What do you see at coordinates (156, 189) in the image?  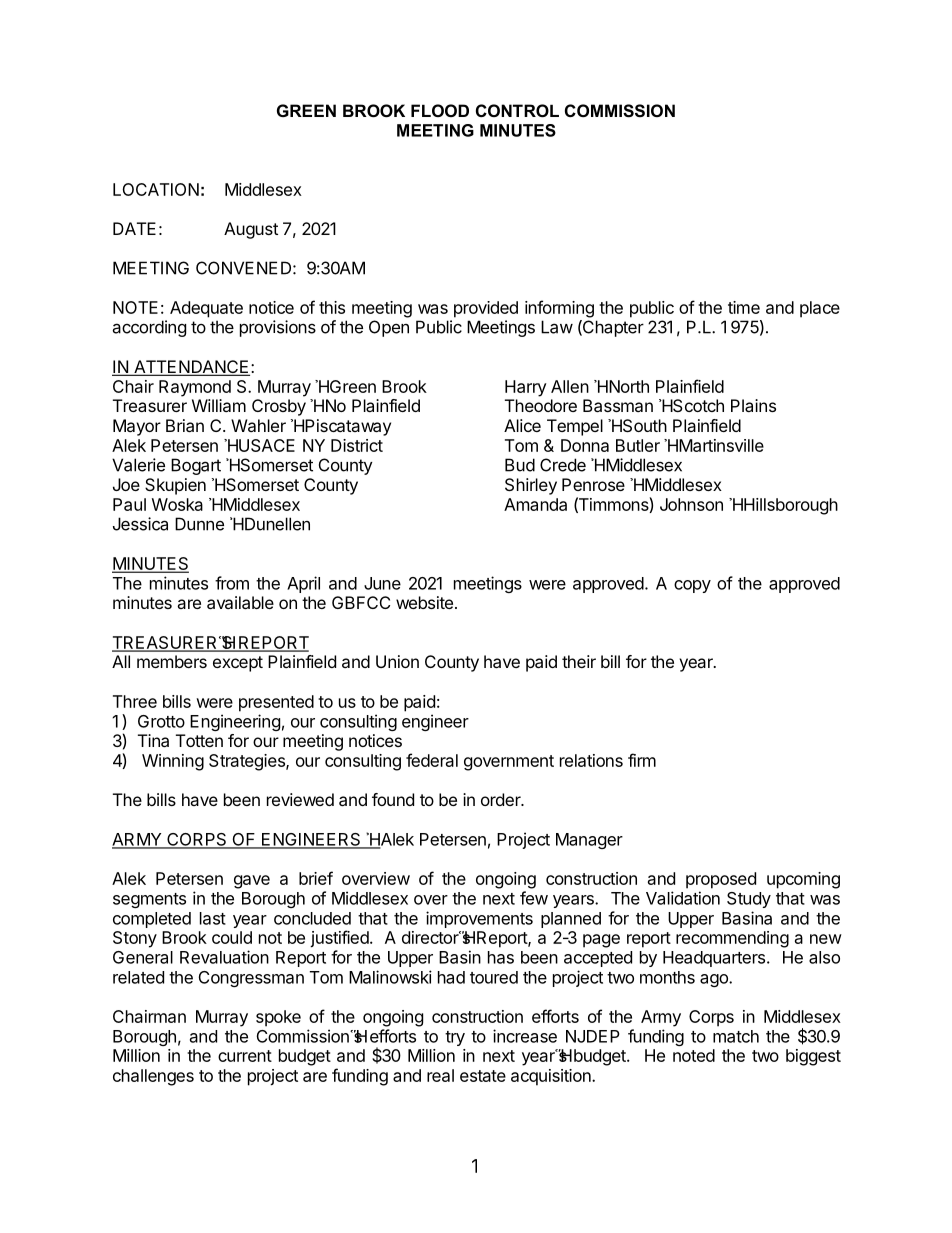 I see `LOCATION` at bounding box center [156, 189].
